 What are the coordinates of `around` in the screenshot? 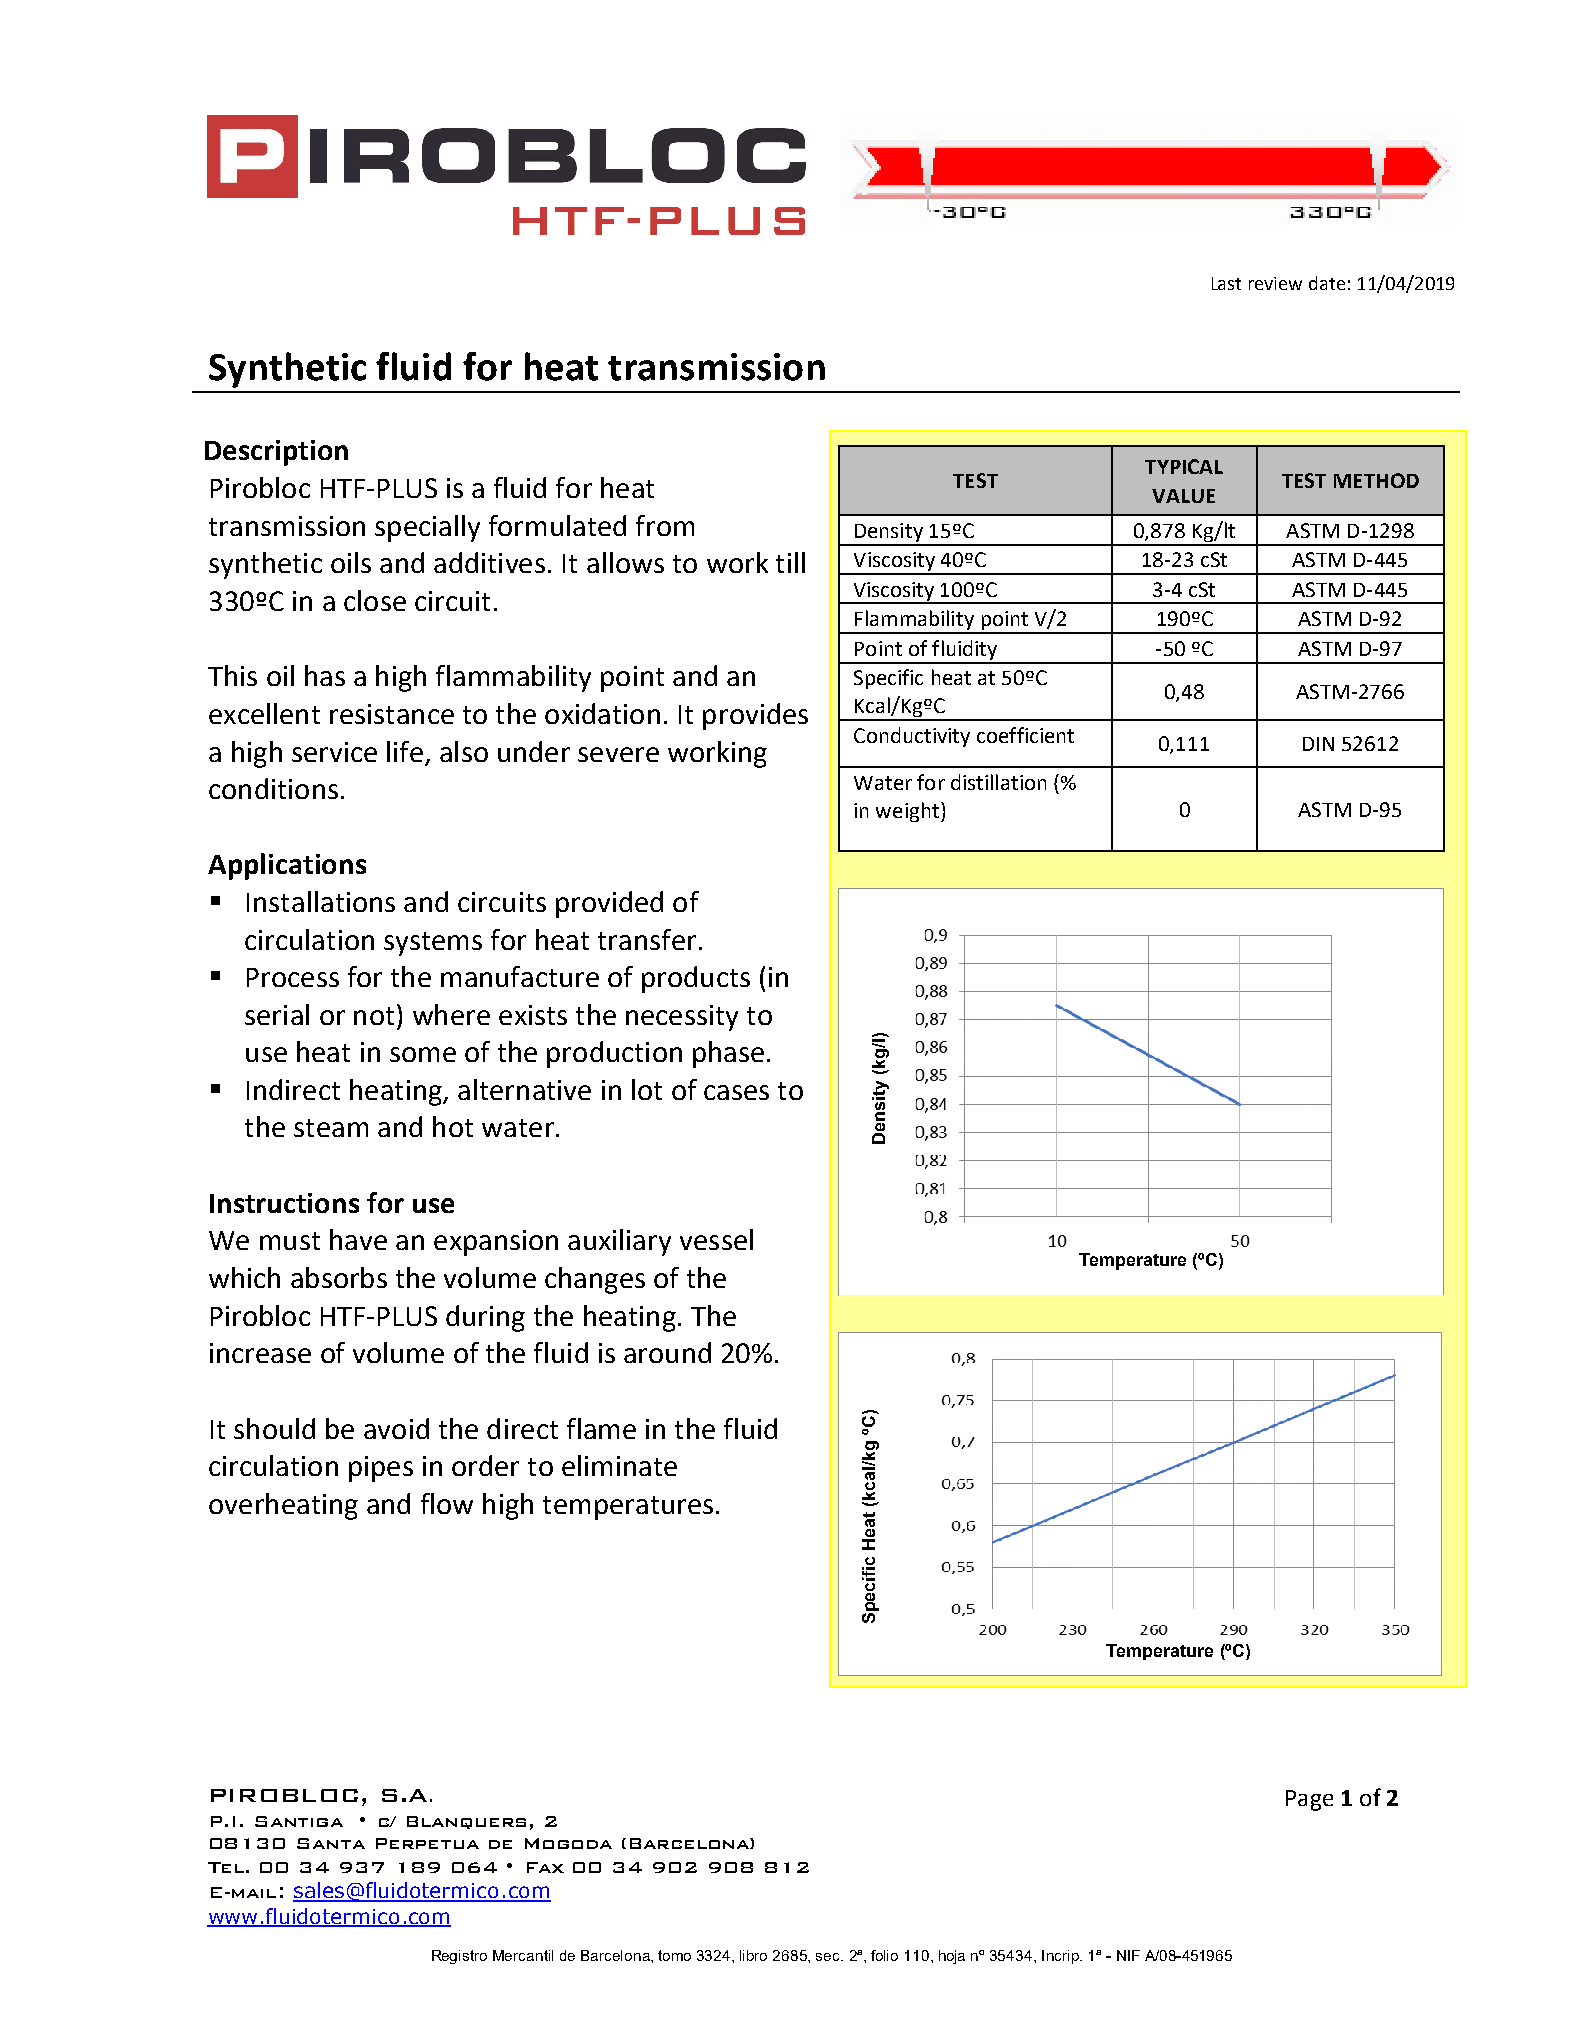 It's located at (667, 1352).
